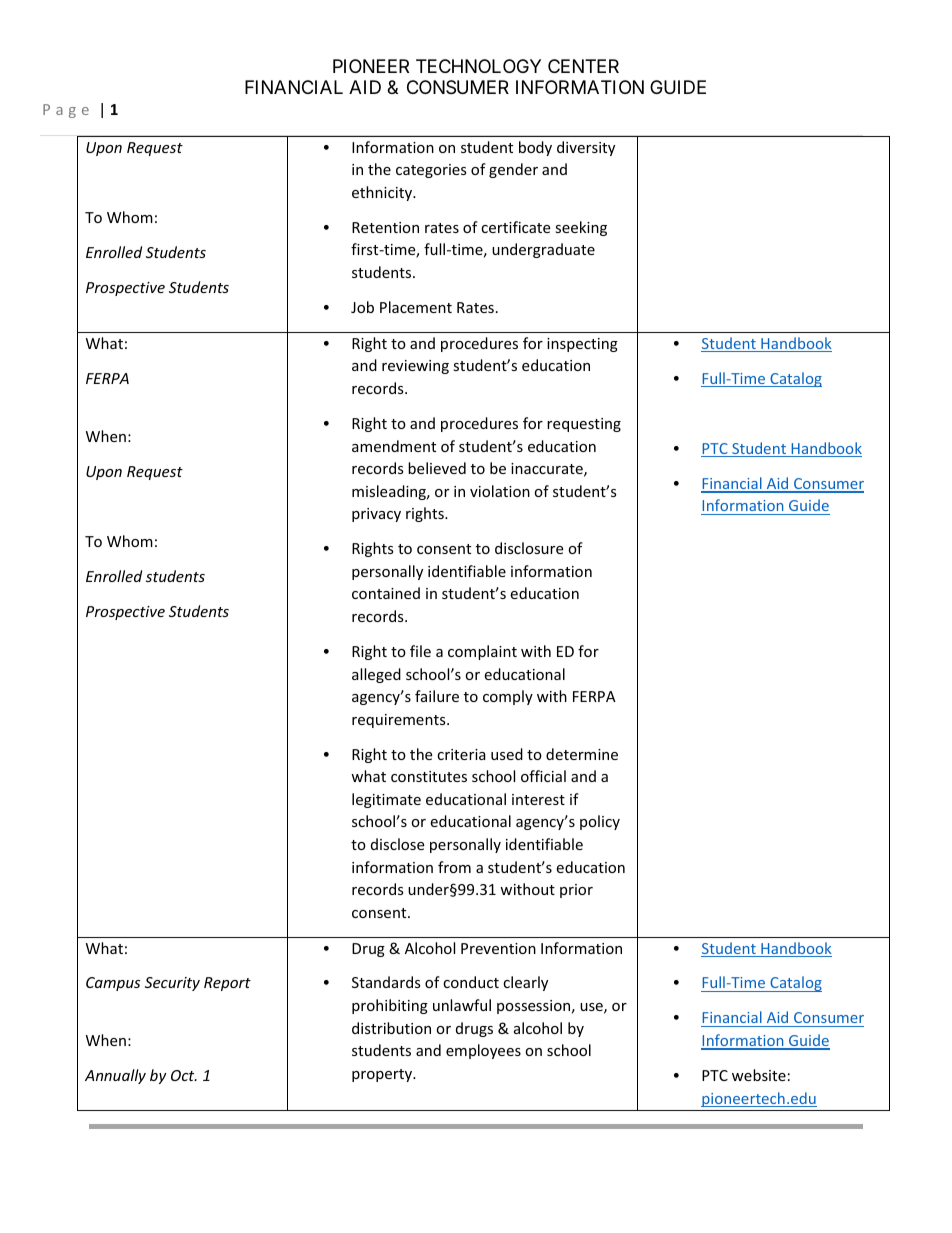 The height and width of the document is (1233, 952). I want to click on privacy, so click(376, 515).
